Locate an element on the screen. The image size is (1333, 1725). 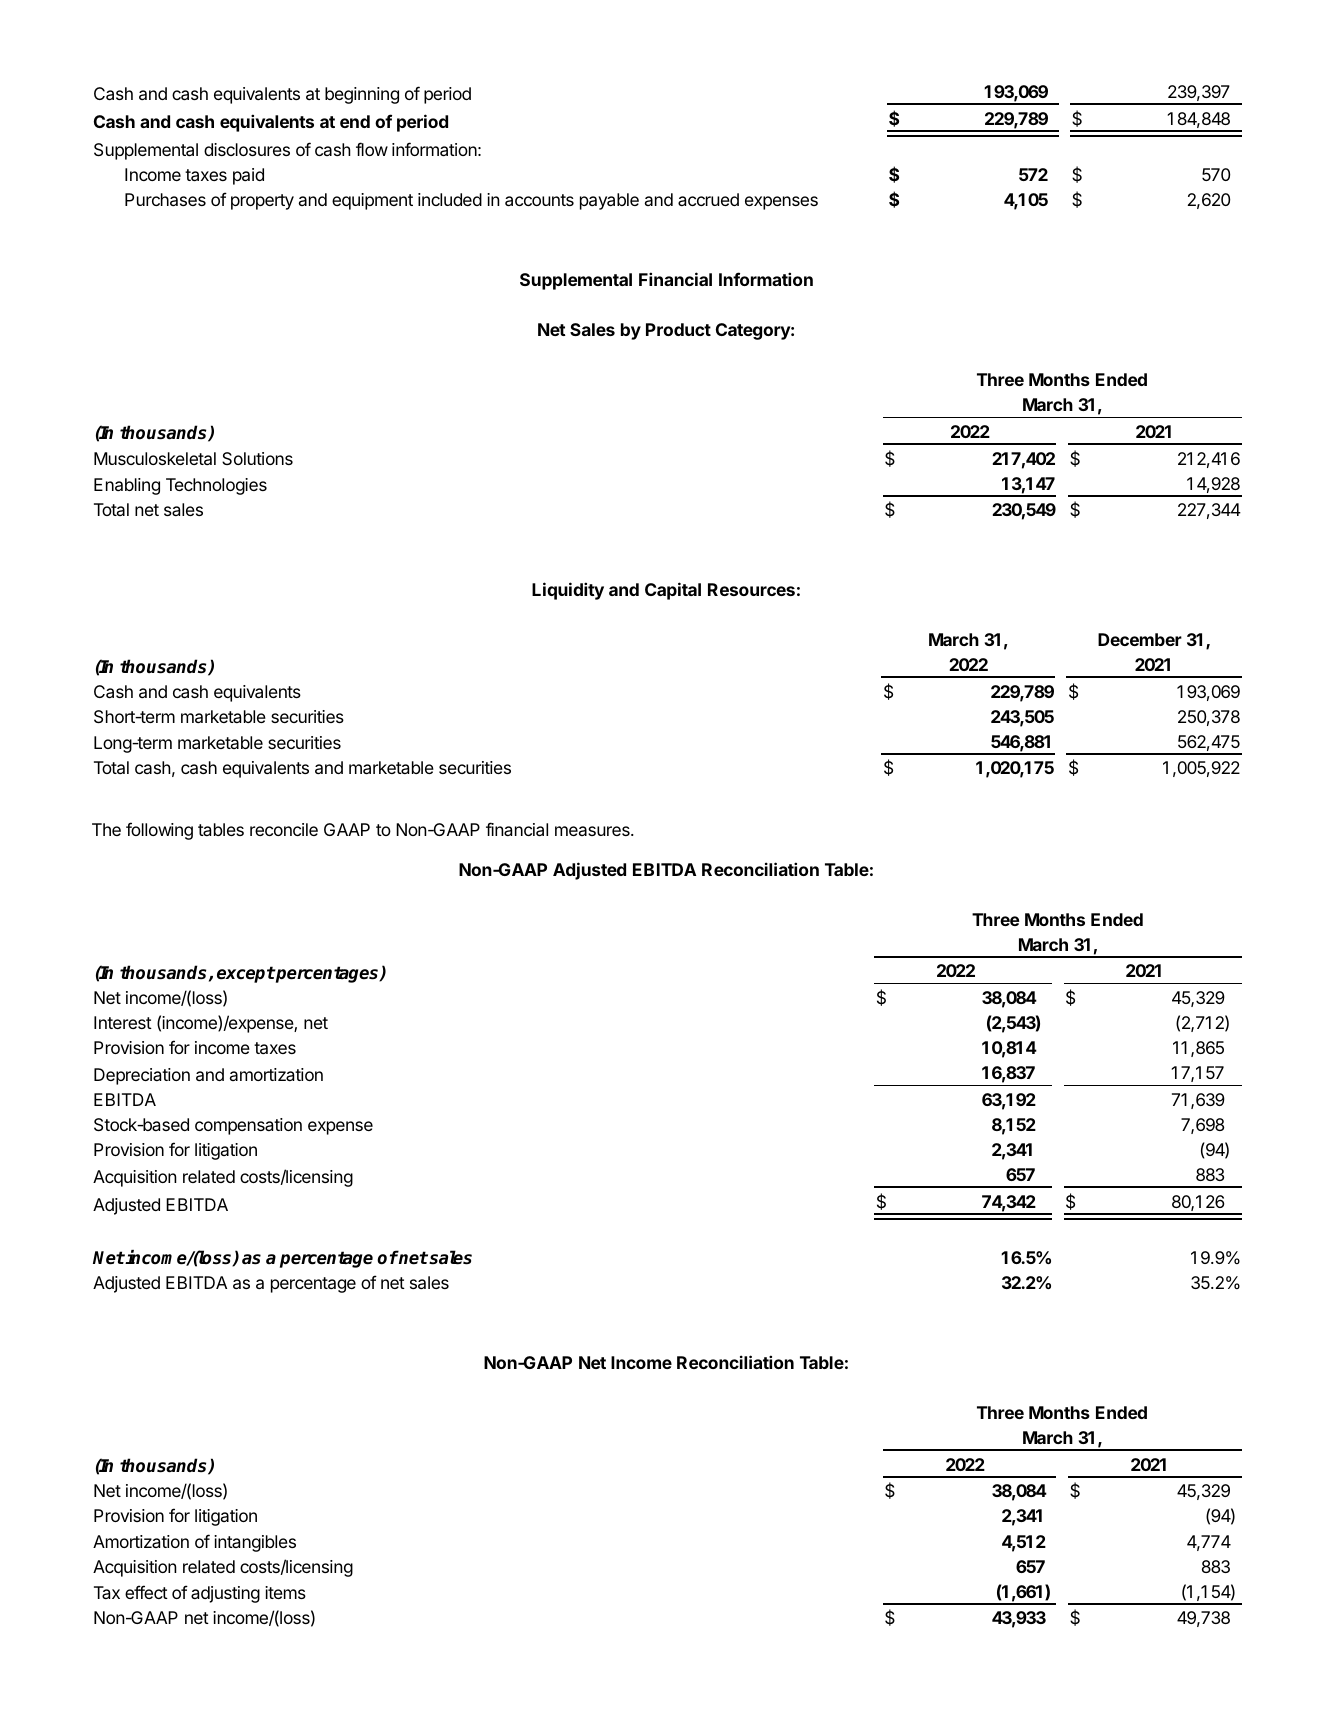
compensation is located at coordinates (248, 1126).
